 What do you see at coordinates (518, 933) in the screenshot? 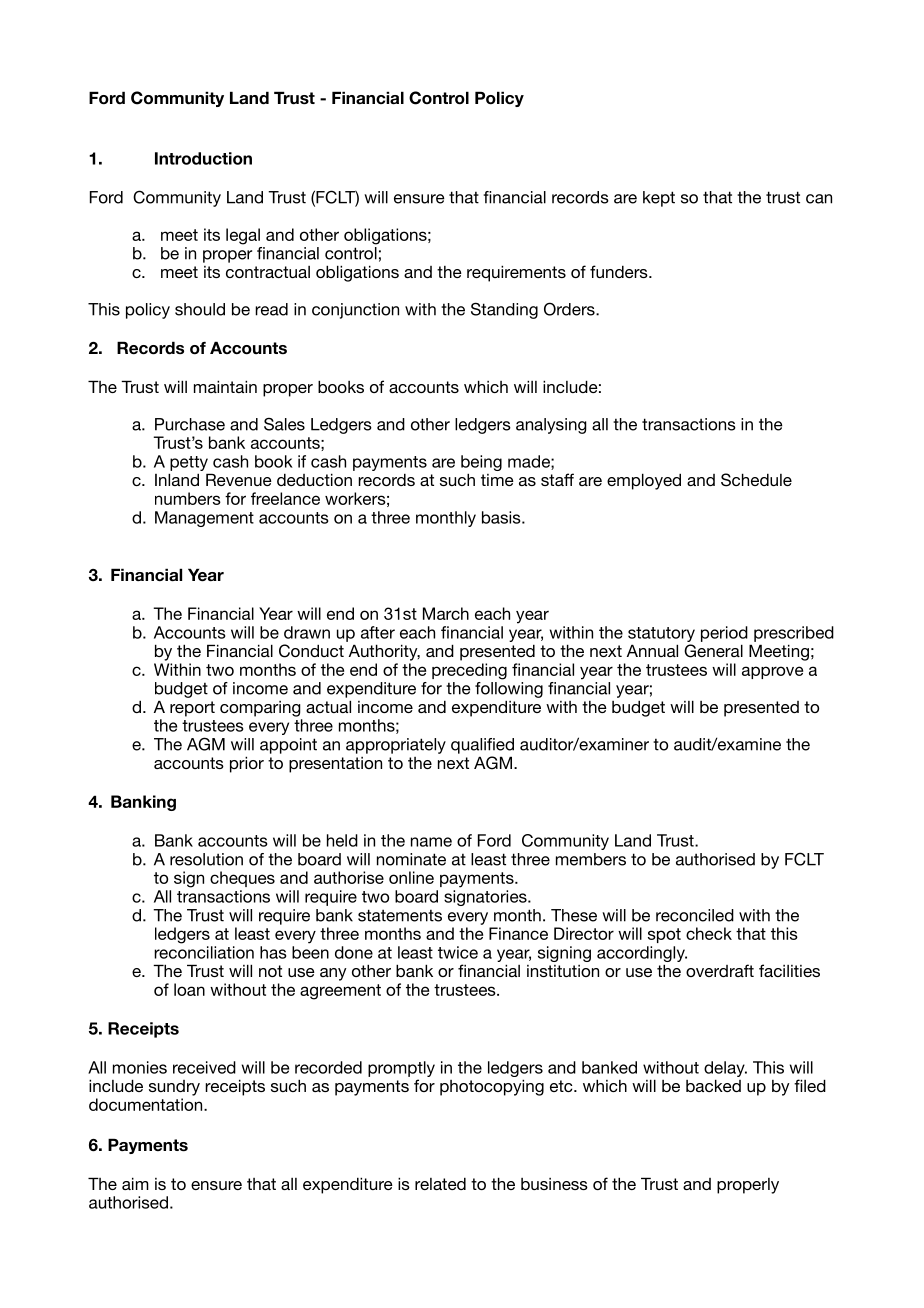
I see `Finance` at bounding box center [518, 933].
